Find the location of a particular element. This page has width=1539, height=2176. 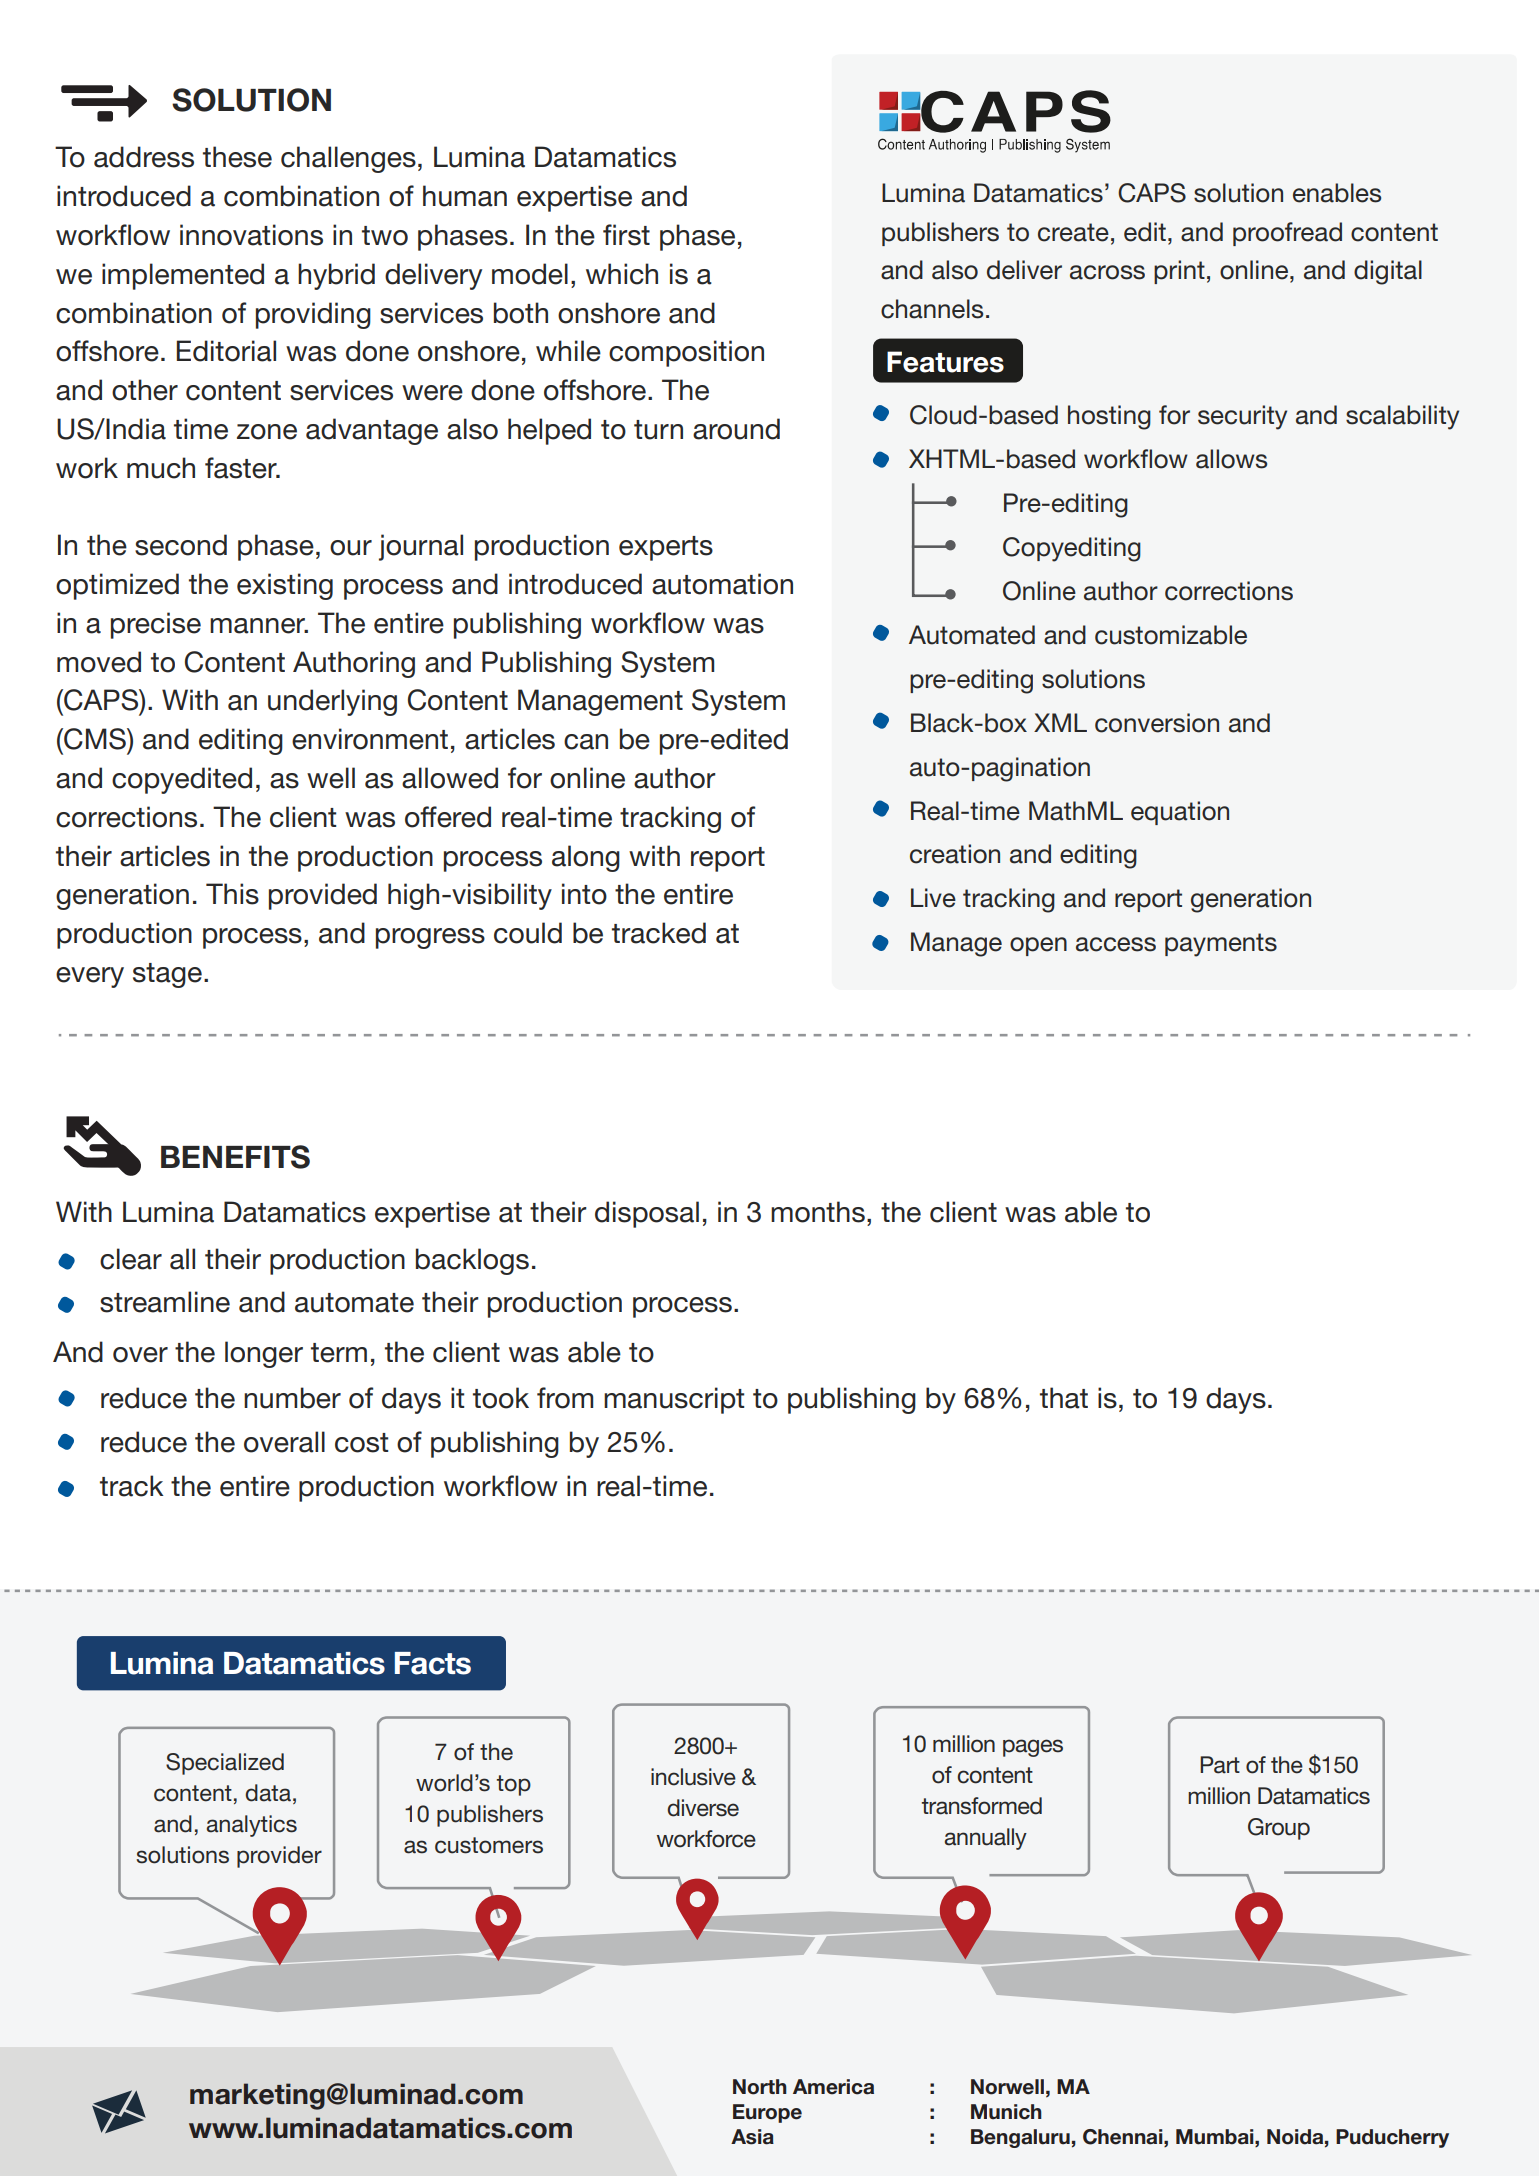

which is located at coordinates (622, 274).
